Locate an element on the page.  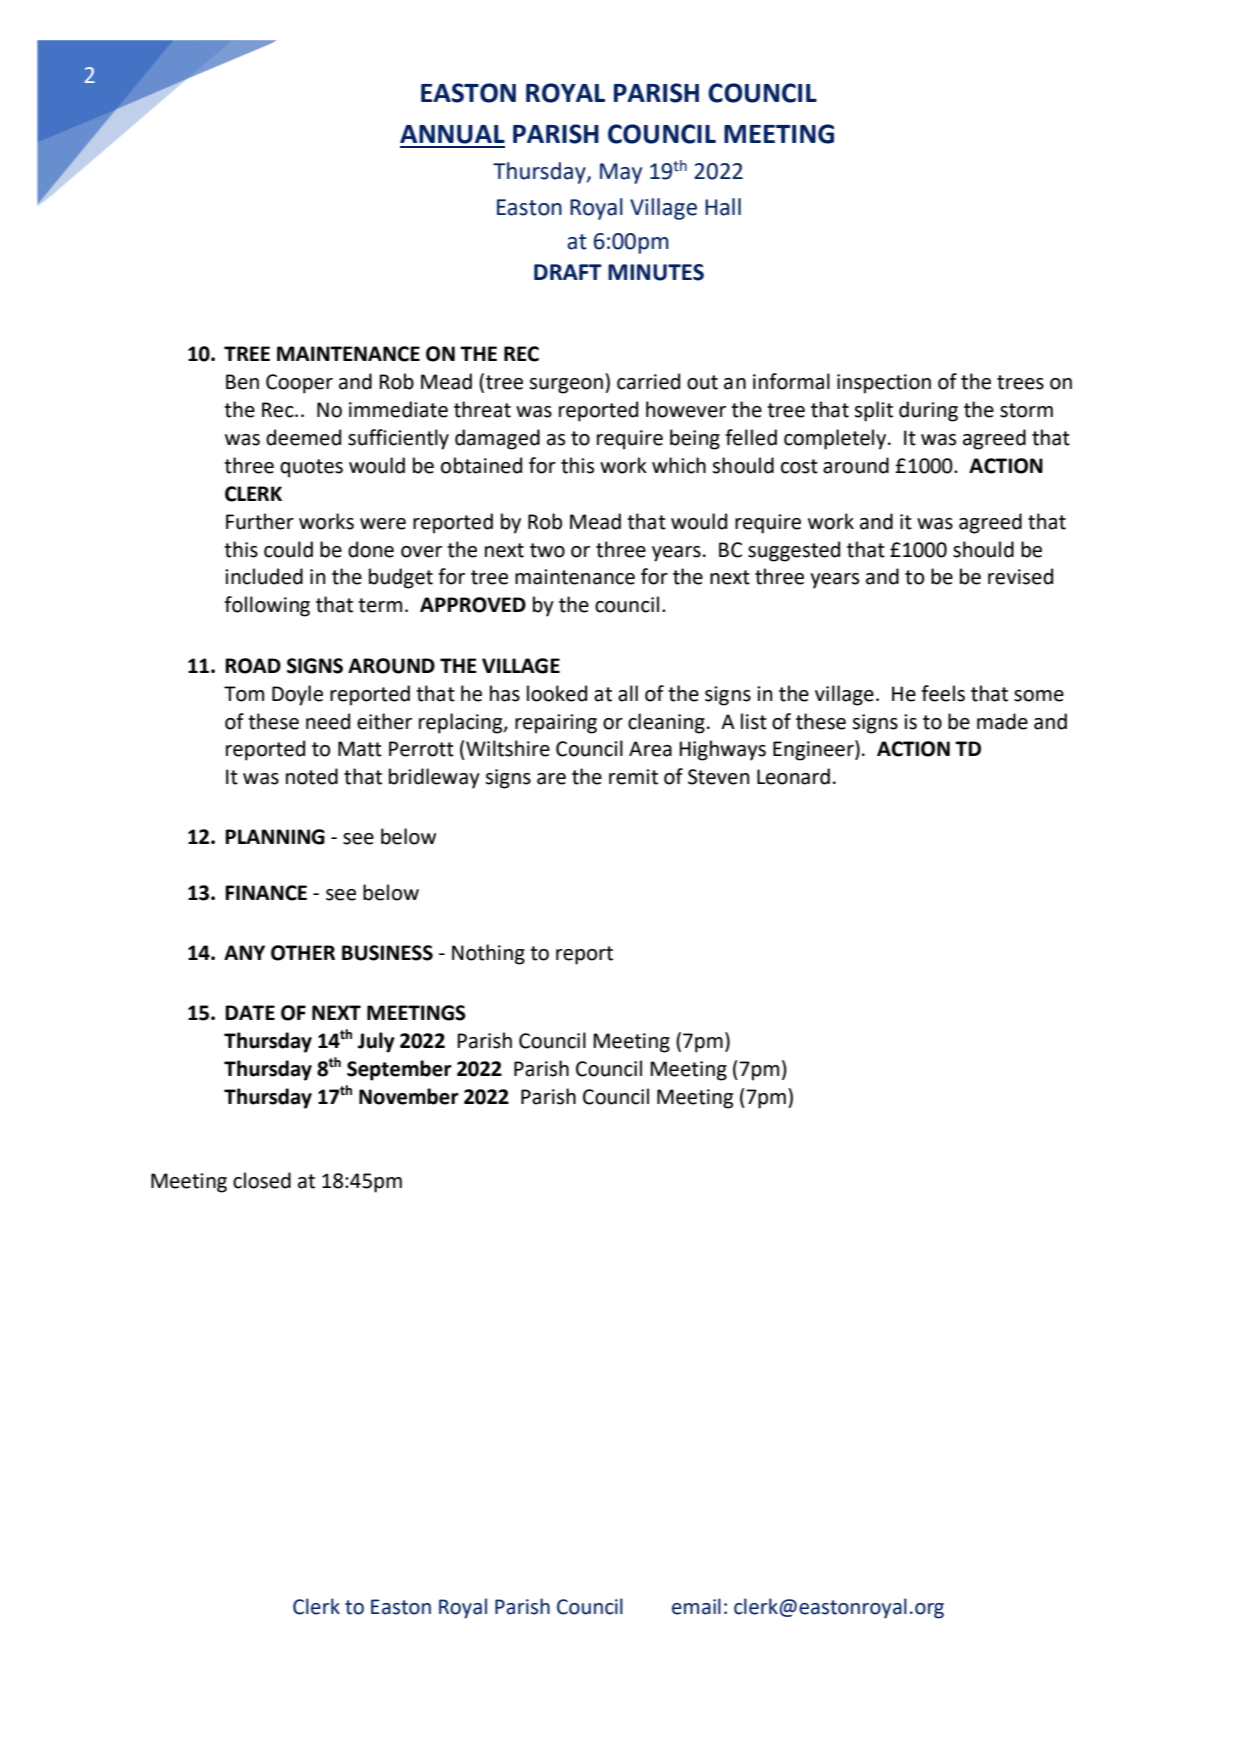
PLANNING is located at coordinates (275, 837).
